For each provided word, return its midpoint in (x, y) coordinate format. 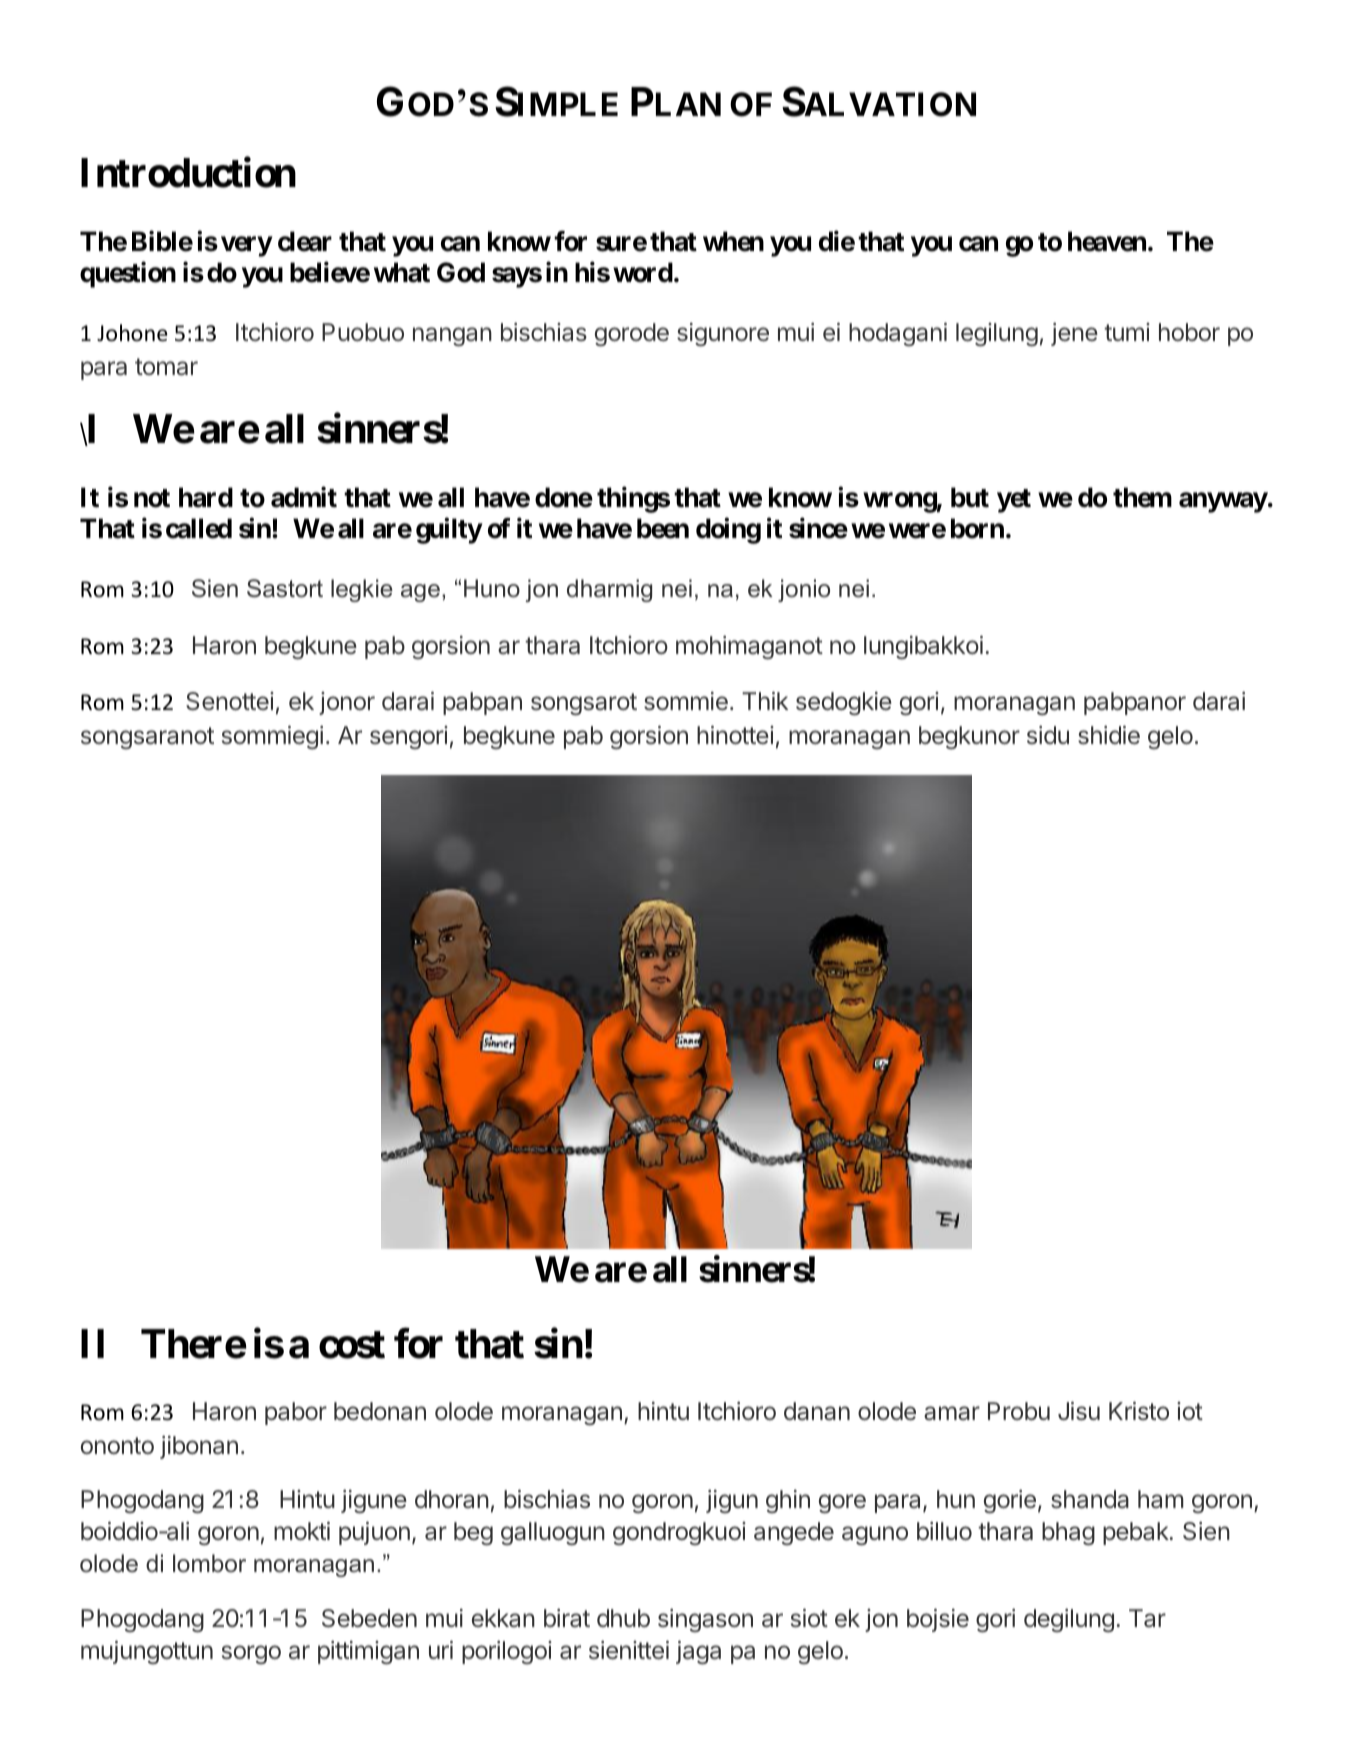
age (420, 593)
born (977, 528)
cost (352, 1345)
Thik (765, 700)
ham (1161, 1499)
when (733, 241)
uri (441, 1649)
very (246, 247)
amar (952, 1413)
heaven (1107, 241)
